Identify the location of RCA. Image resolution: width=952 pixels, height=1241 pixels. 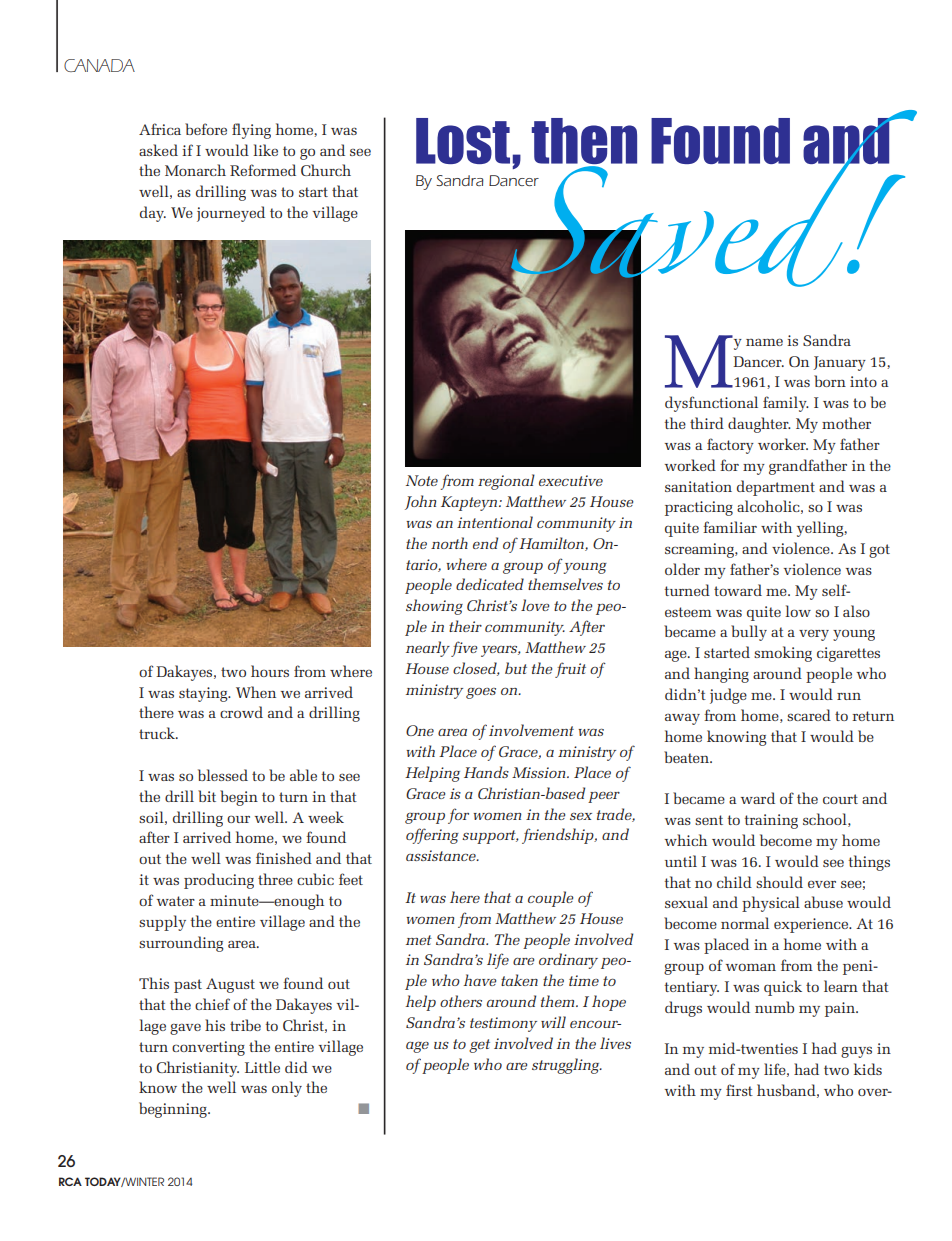
(70, 1181).
